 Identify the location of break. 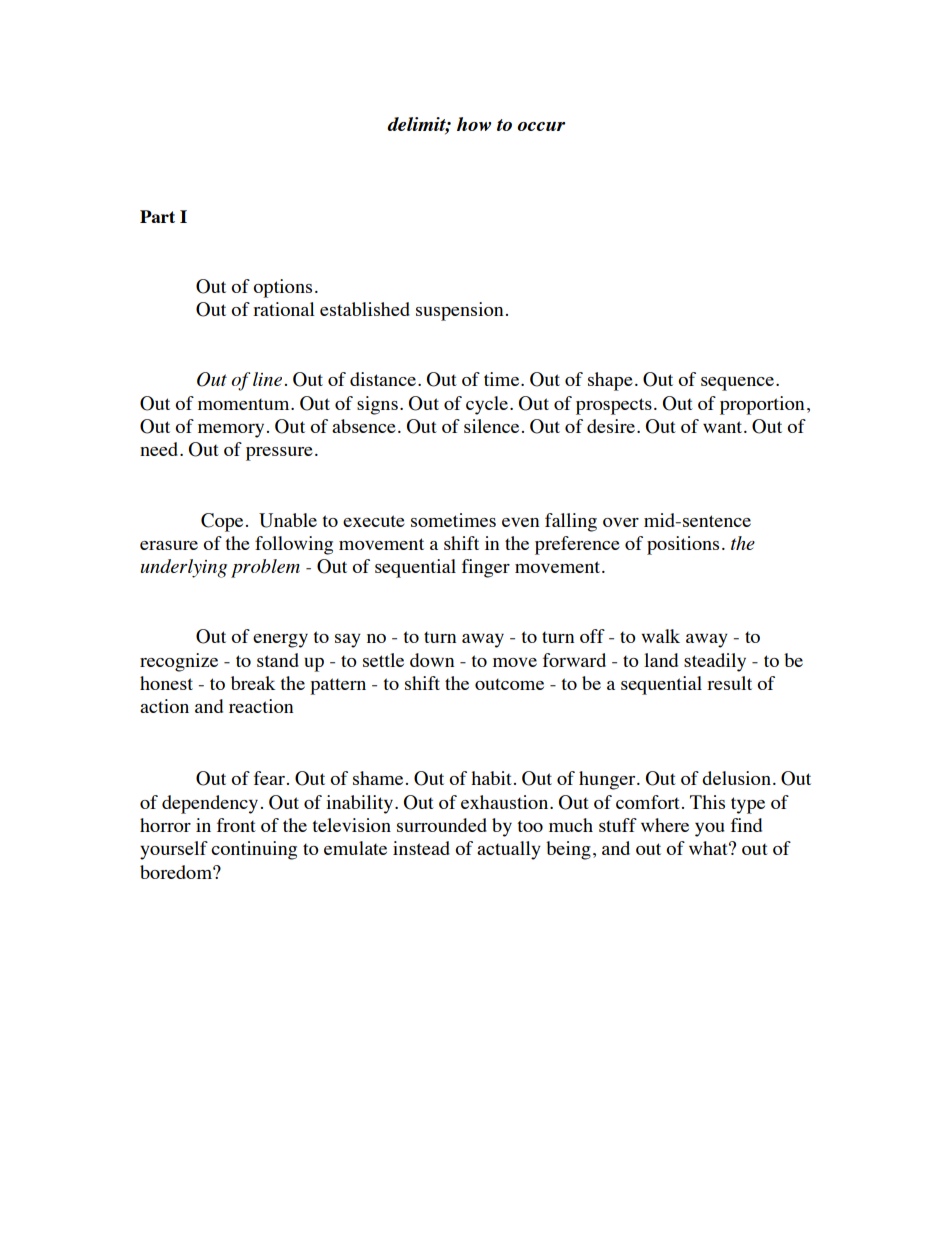
(253, 683).
